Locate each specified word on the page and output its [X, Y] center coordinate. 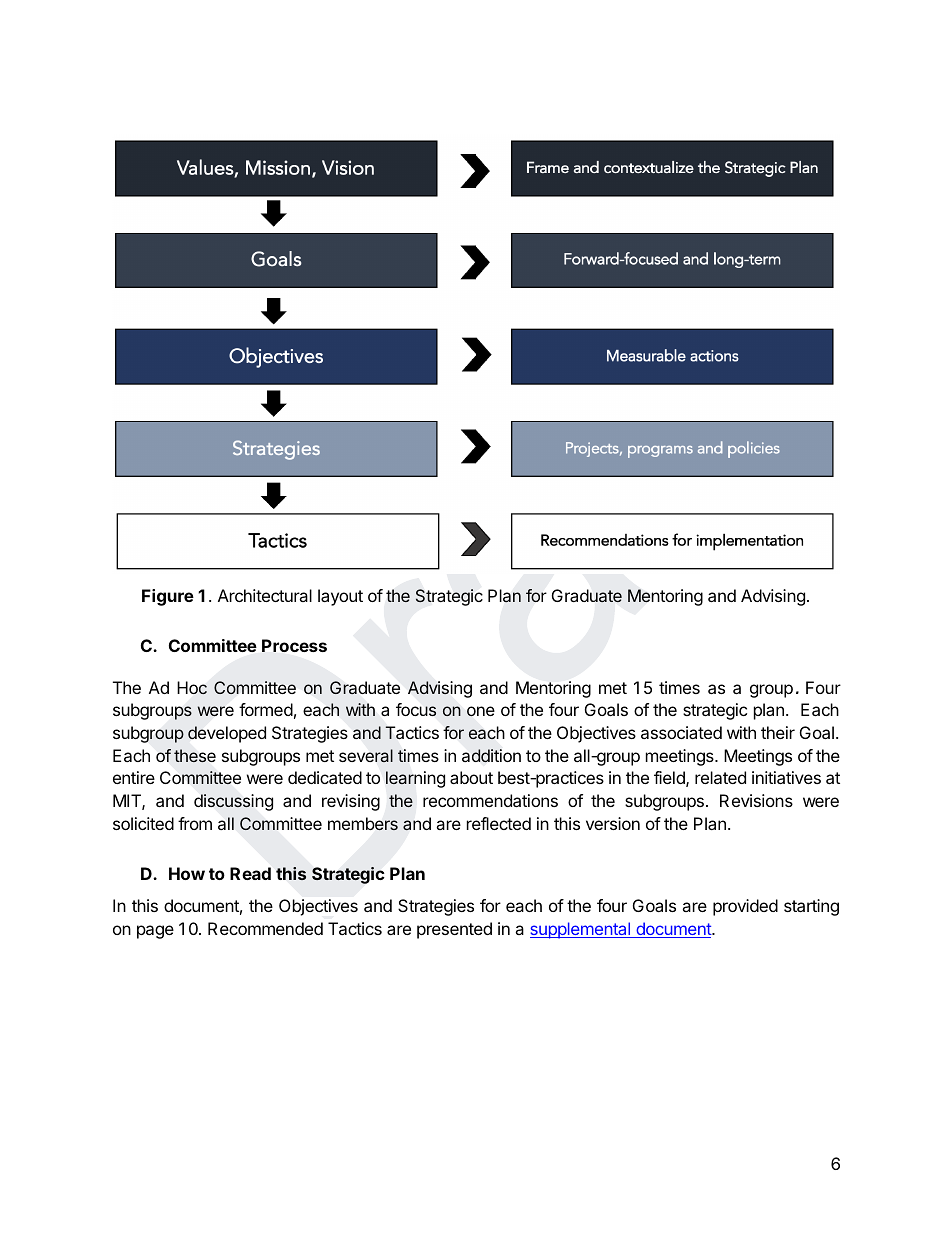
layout [340, 597]
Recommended [265, 928]
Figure [168, 597]
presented [454, 930]
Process [294, 645]
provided [745, 907]
